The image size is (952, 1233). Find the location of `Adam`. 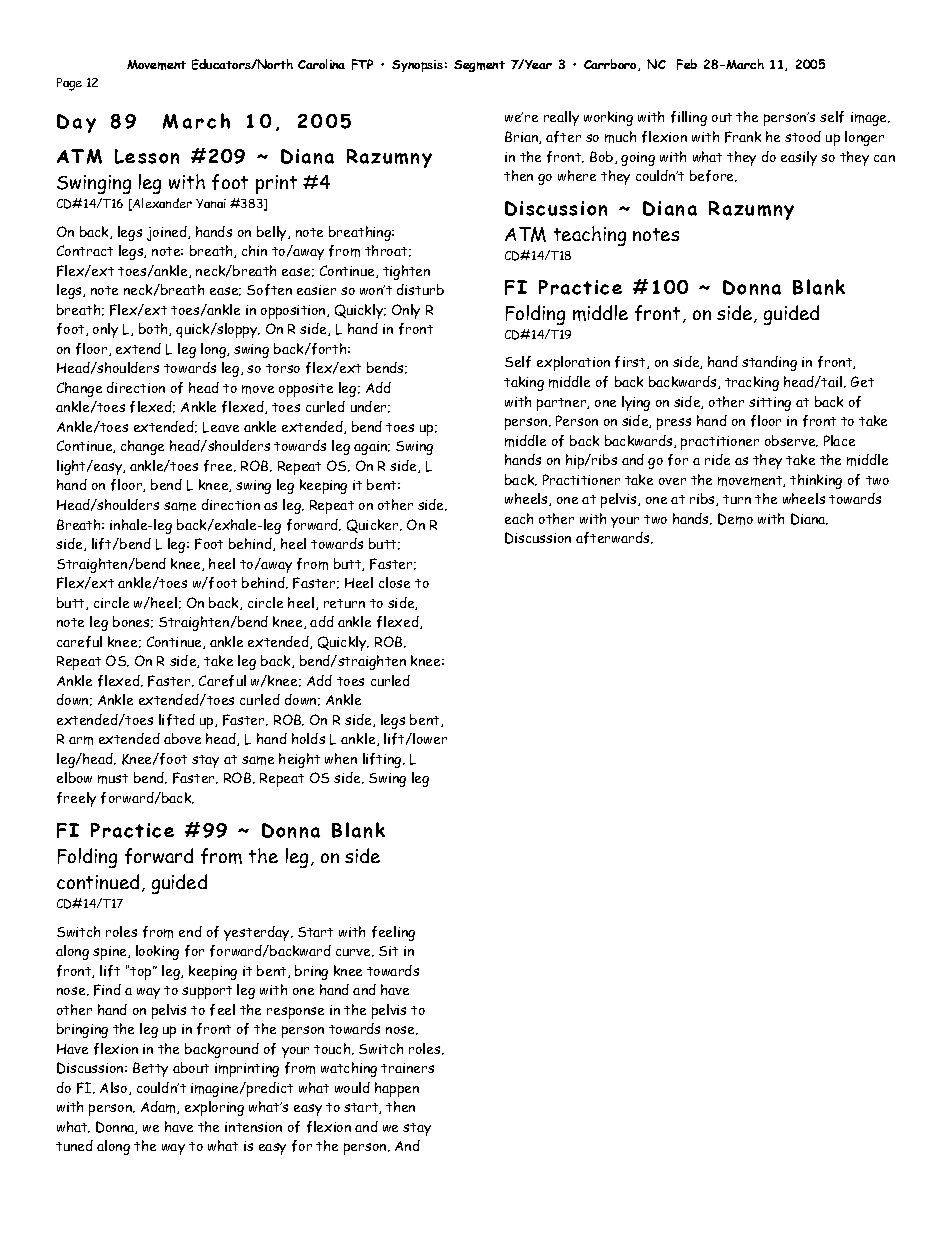

Adam is located at coordinates (159, 1107).
